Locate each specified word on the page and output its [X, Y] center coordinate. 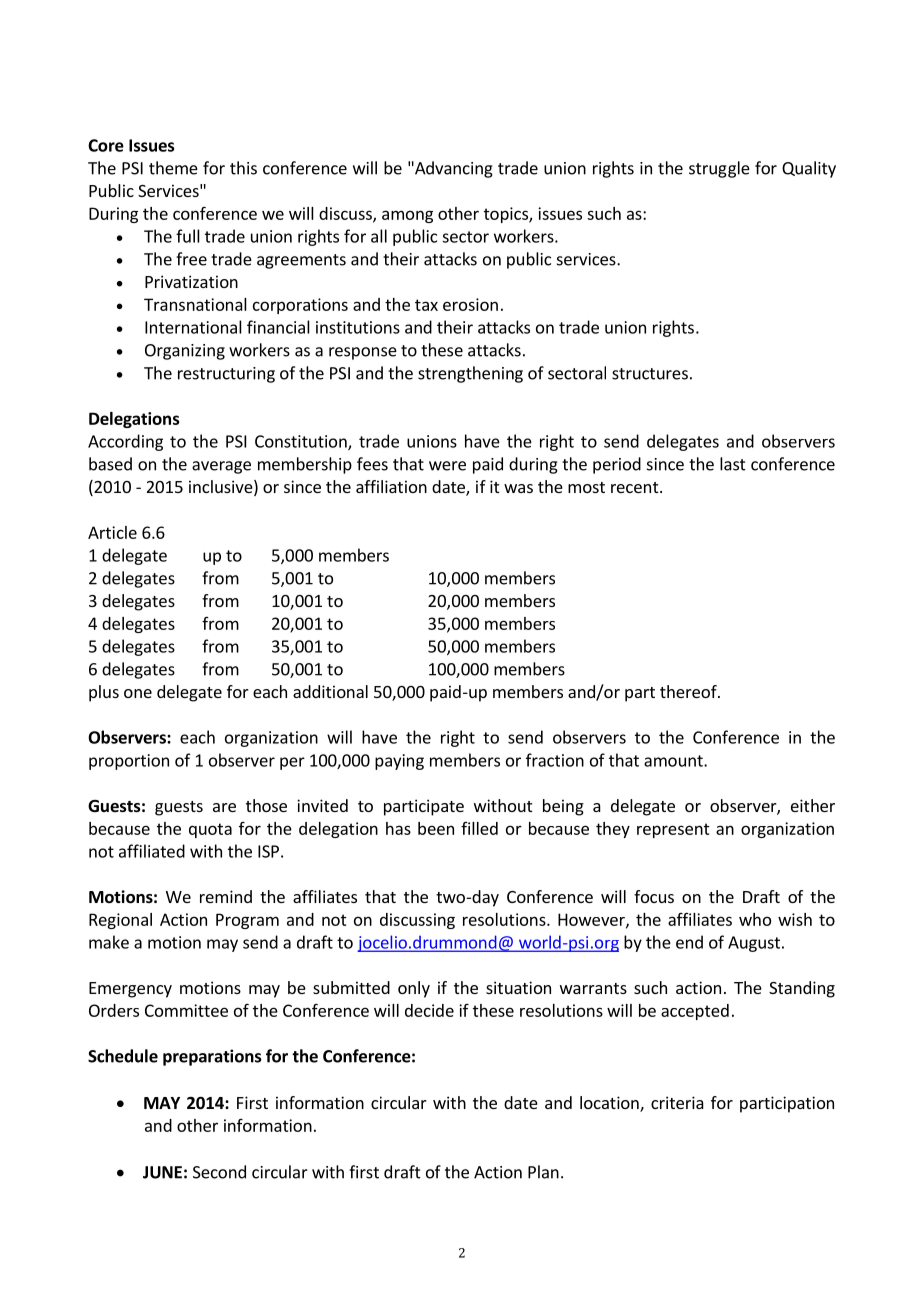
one [138, 693]
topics [507, 215]
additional [330, 691]
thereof [689, 691]
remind [226, 896]
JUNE [162, 1172]
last [733, 464]
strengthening [470, 374]
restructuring [226, 375]
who [755, 919]
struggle [719, 169]
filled [479, 828]
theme [173, 168]
